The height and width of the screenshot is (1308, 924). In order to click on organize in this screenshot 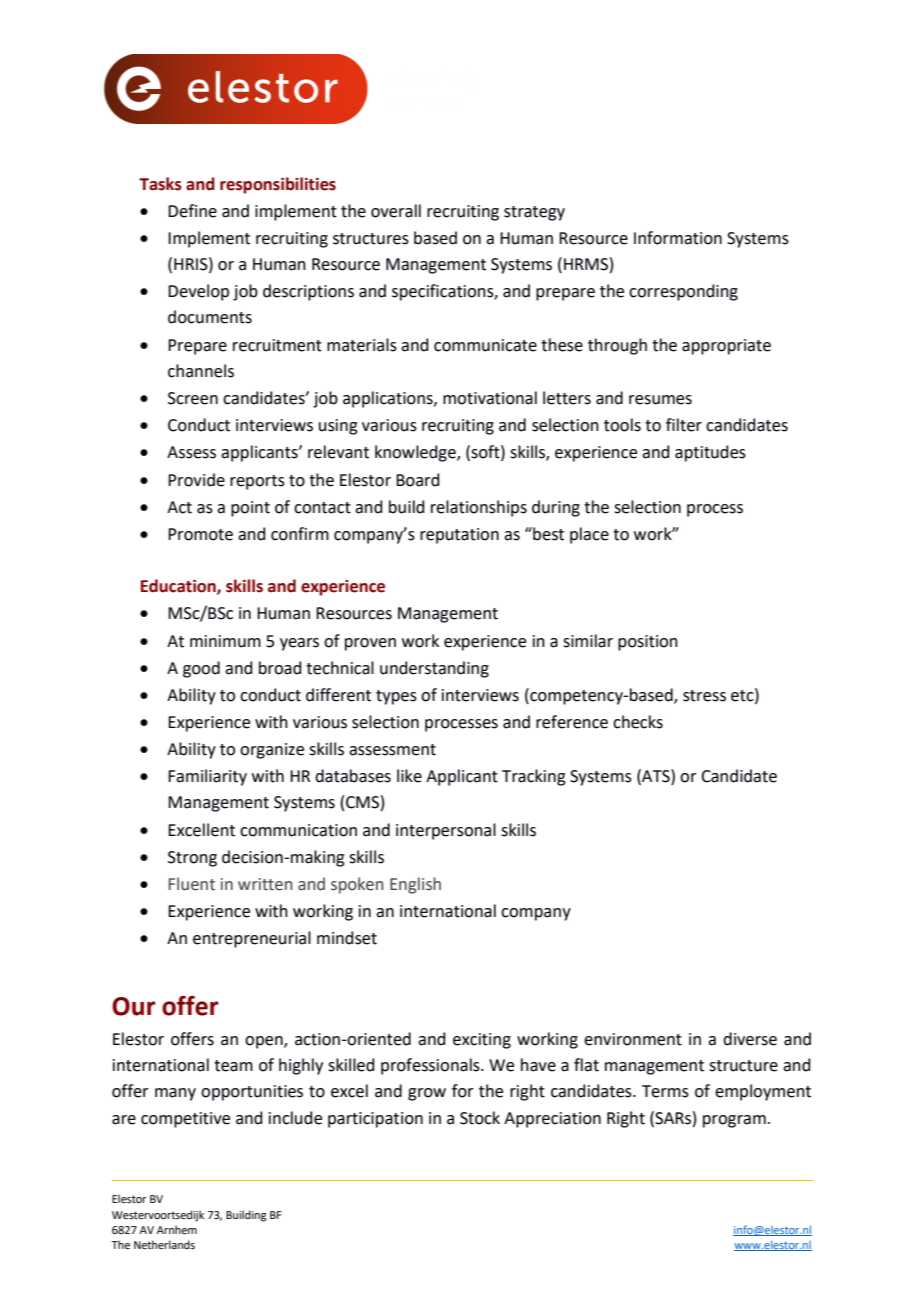, I will do `click(272, 751)`.
